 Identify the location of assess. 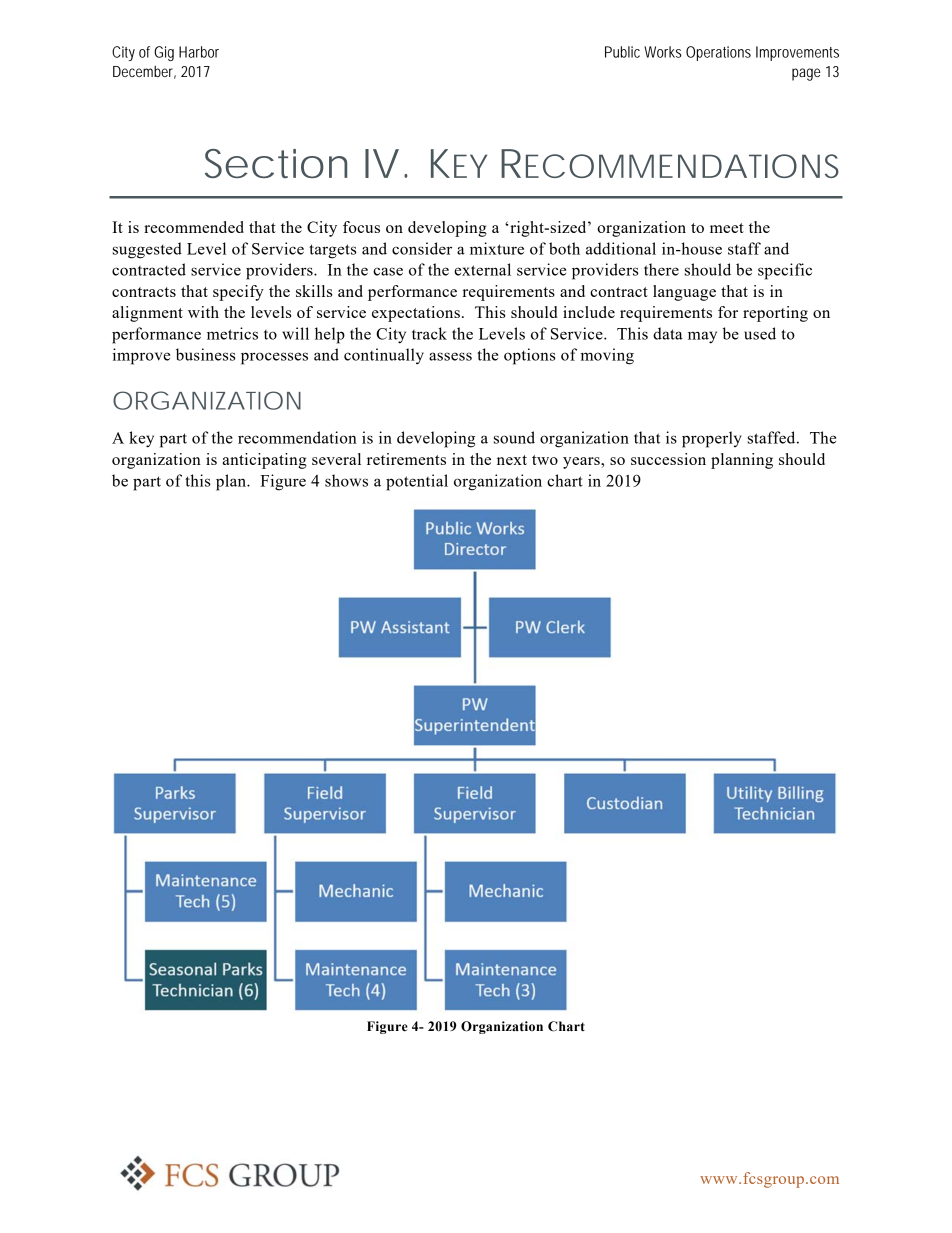
(450, 356).
